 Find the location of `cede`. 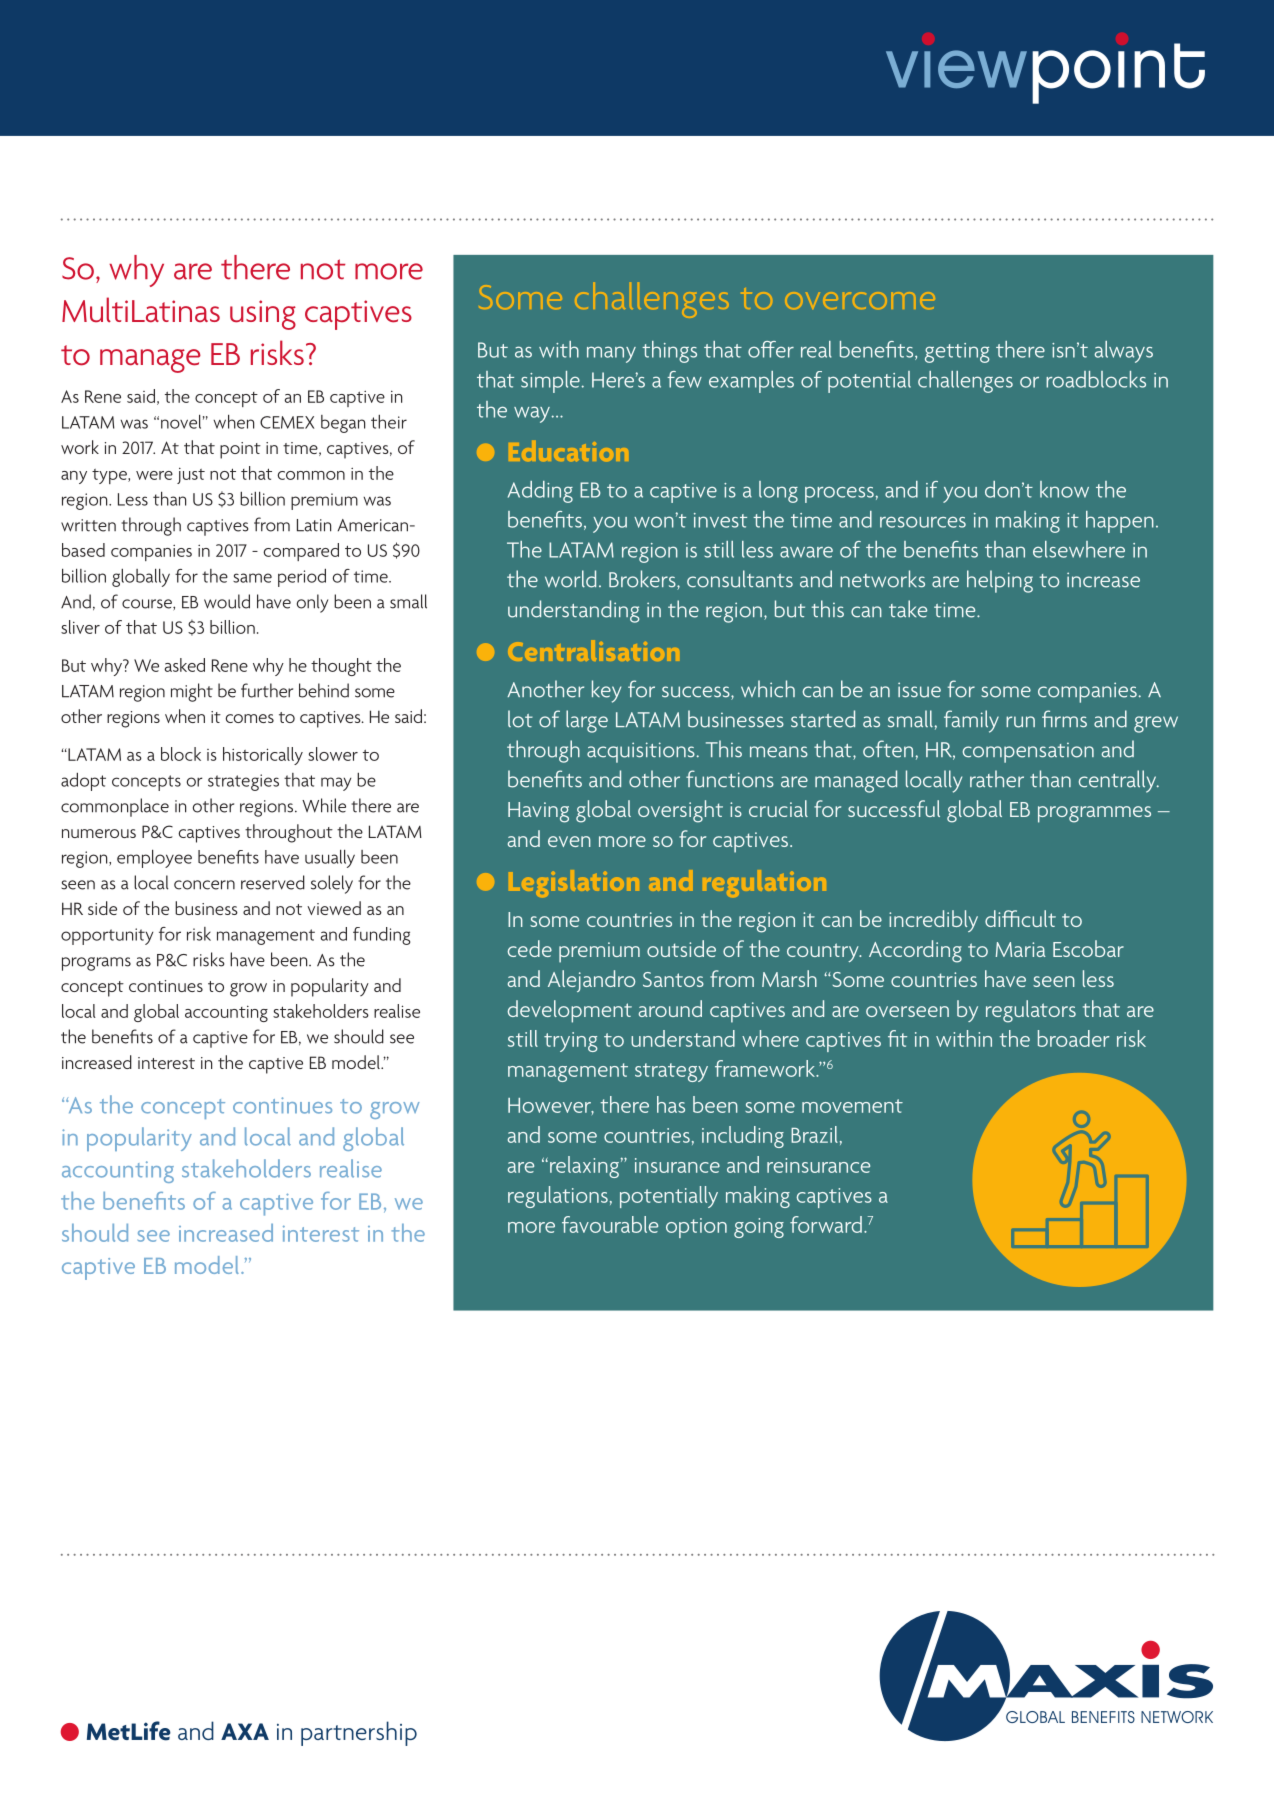

cede is located at coordinates (529, 948).
